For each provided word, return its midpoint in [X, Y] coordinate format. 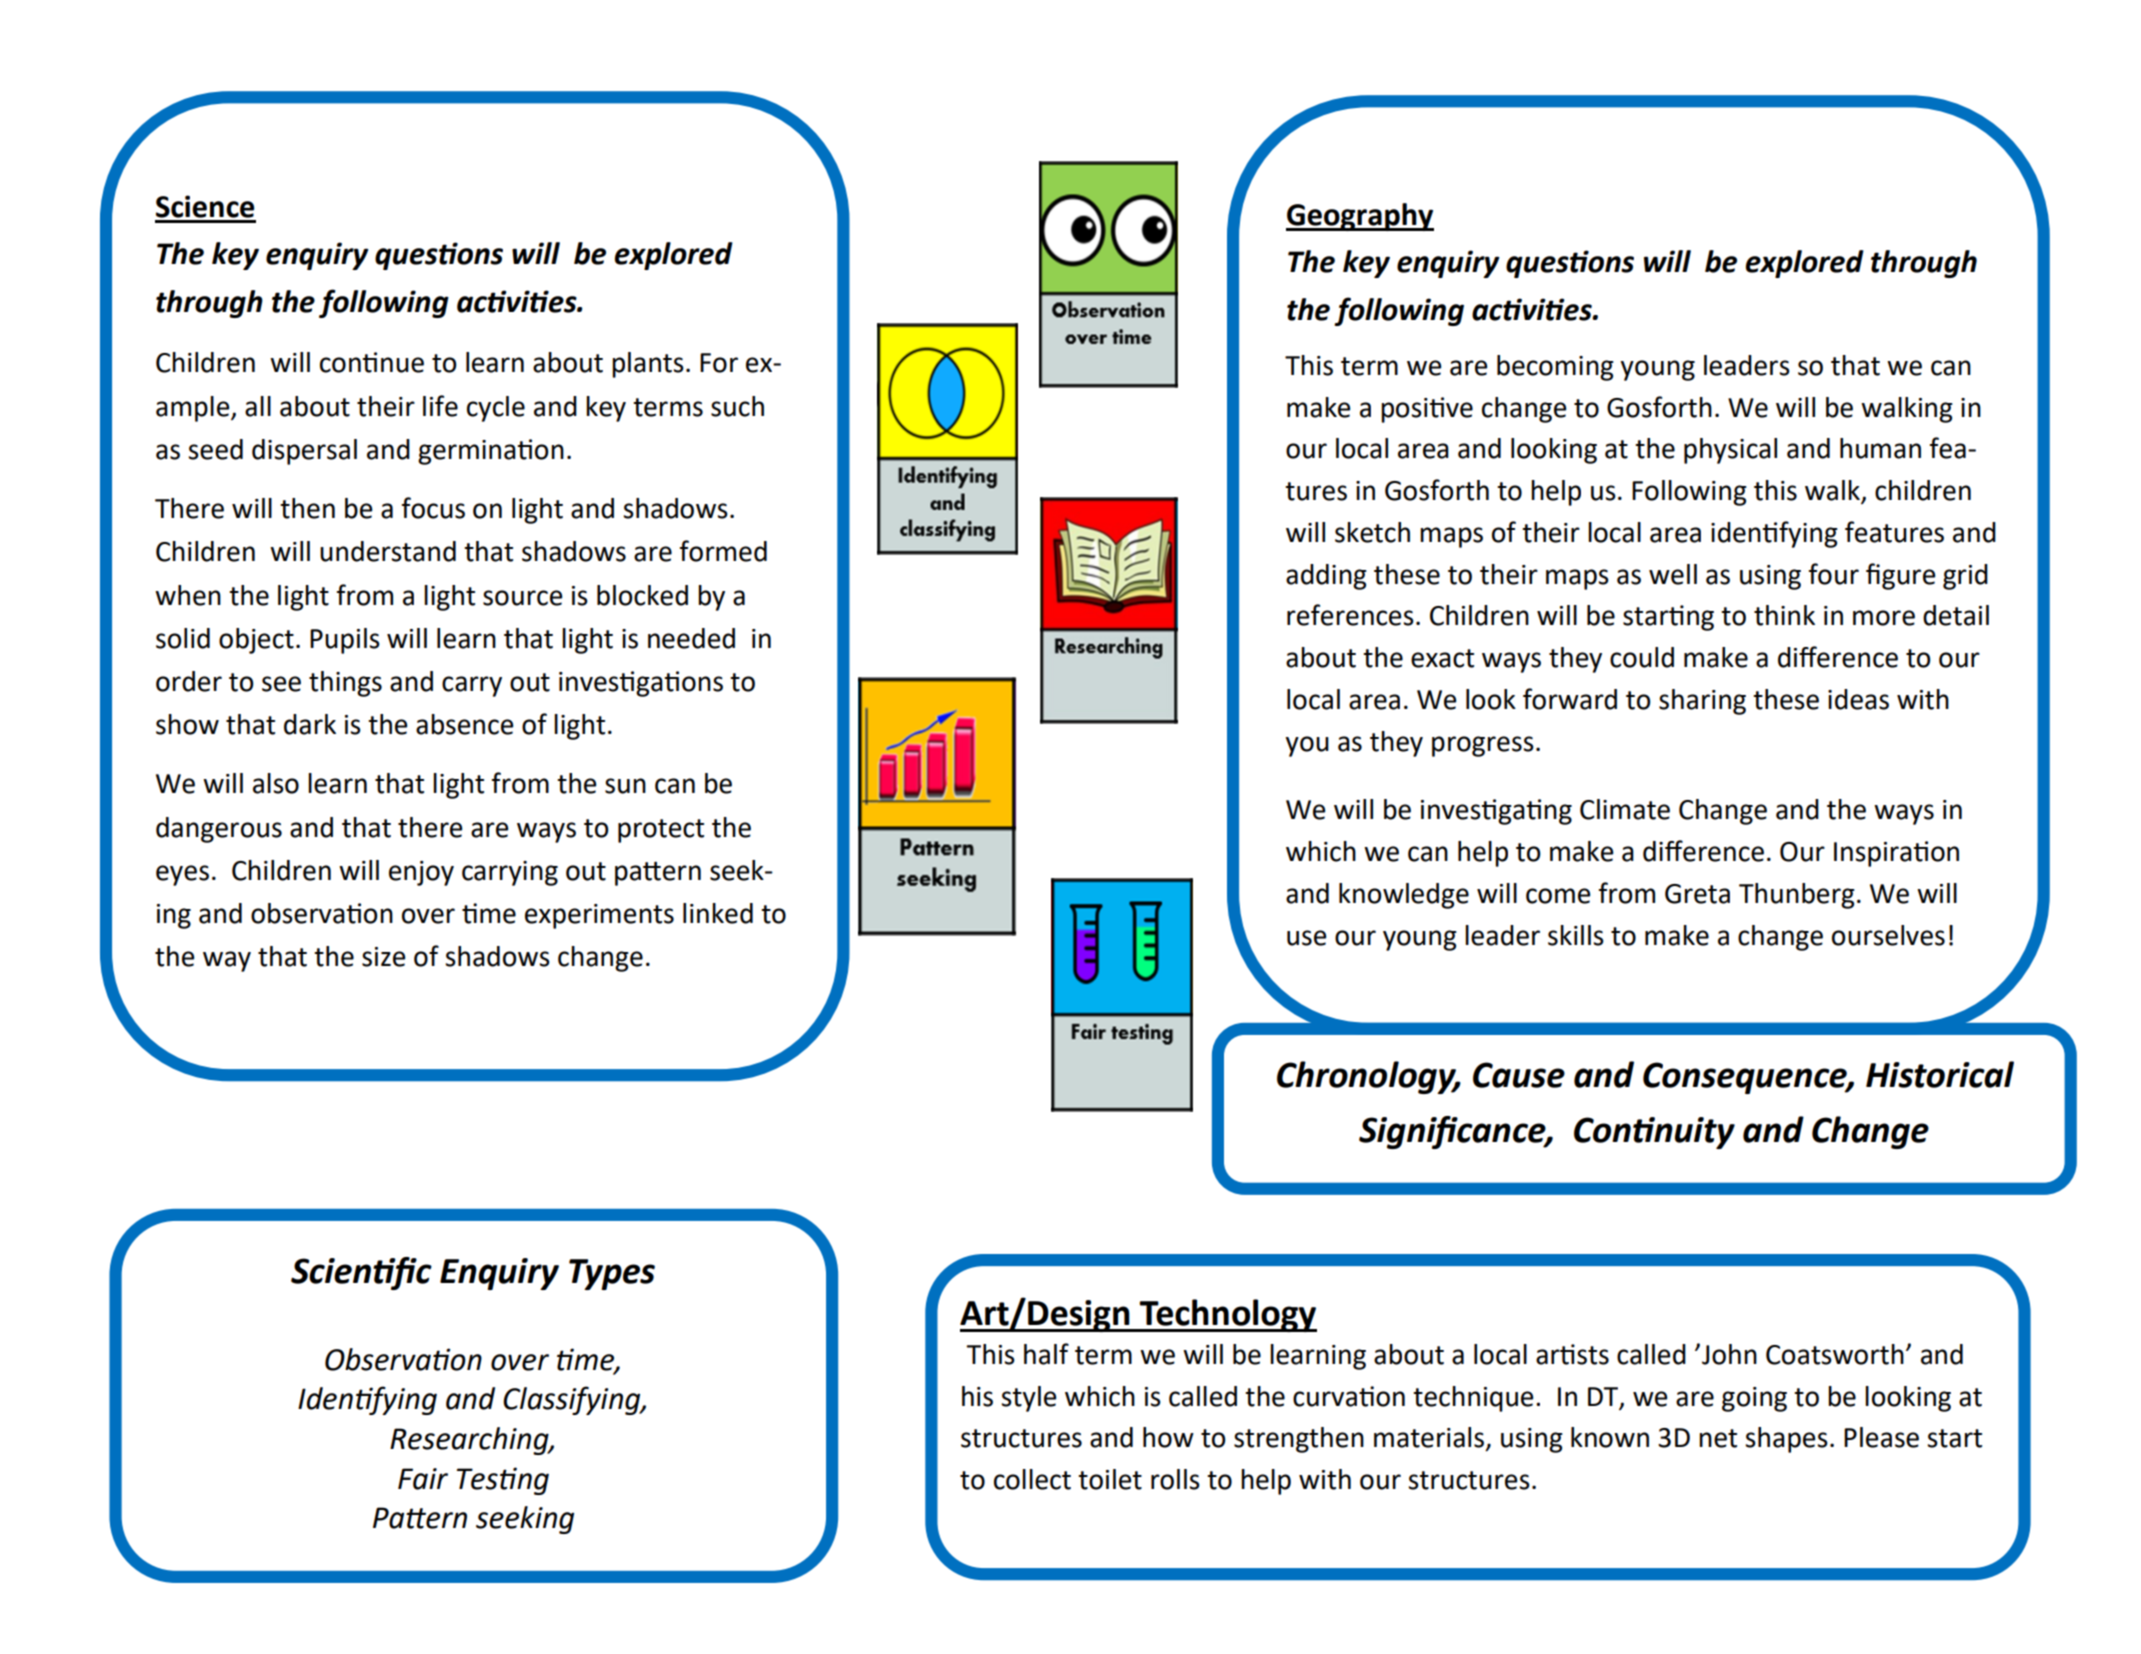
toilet [1110, 1479]
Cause [1519, 1075]
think [1784, 615]
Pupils [345, 641]
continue [372, 362]
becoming [1555, 368]
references [1350, 615]
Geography [1360, 217]
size [383, 957]
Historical [1940, 1074]
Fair [423, 1479]
